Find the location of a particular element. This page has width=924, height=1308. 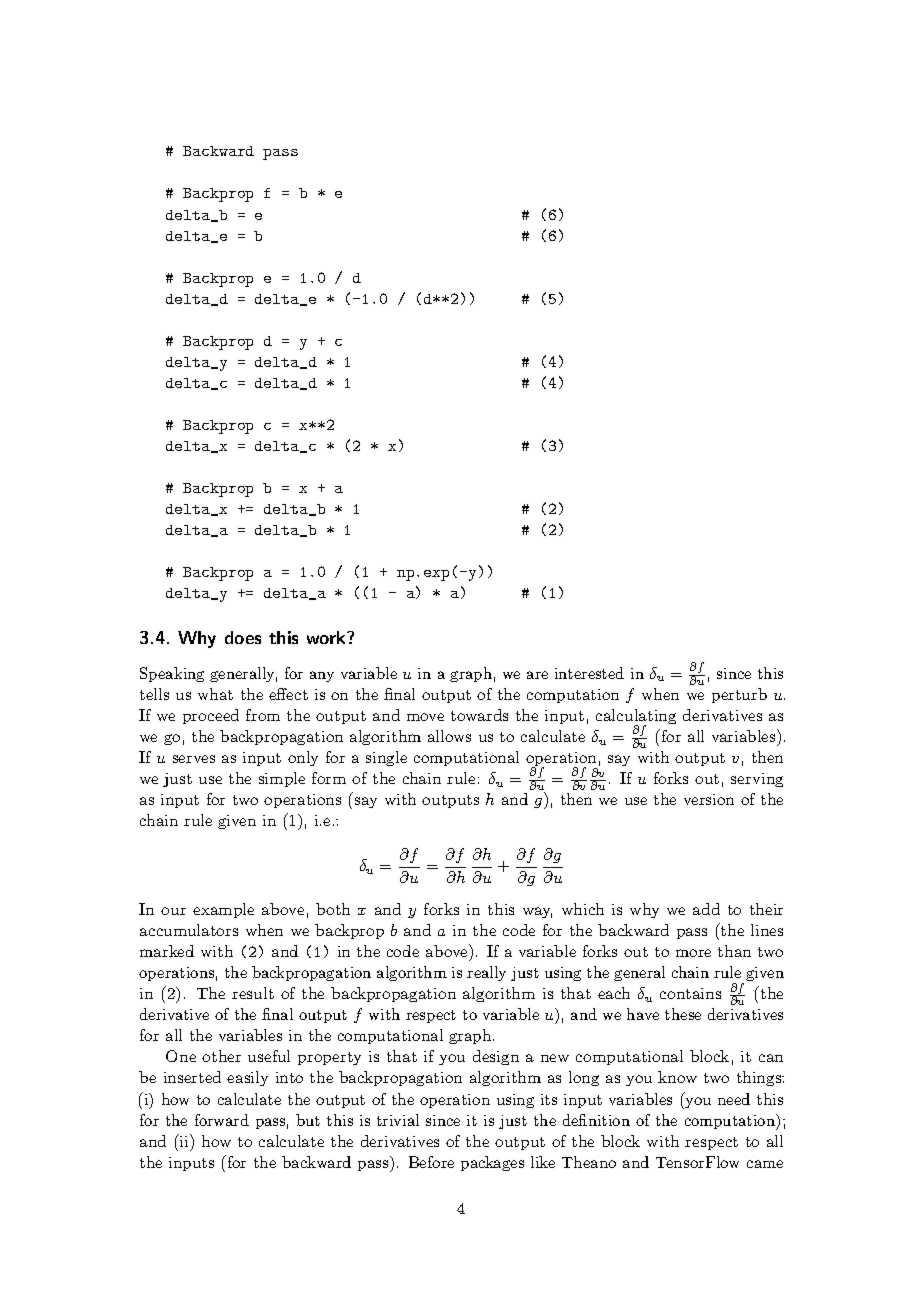

design is located at coordinates (496, 1057).
